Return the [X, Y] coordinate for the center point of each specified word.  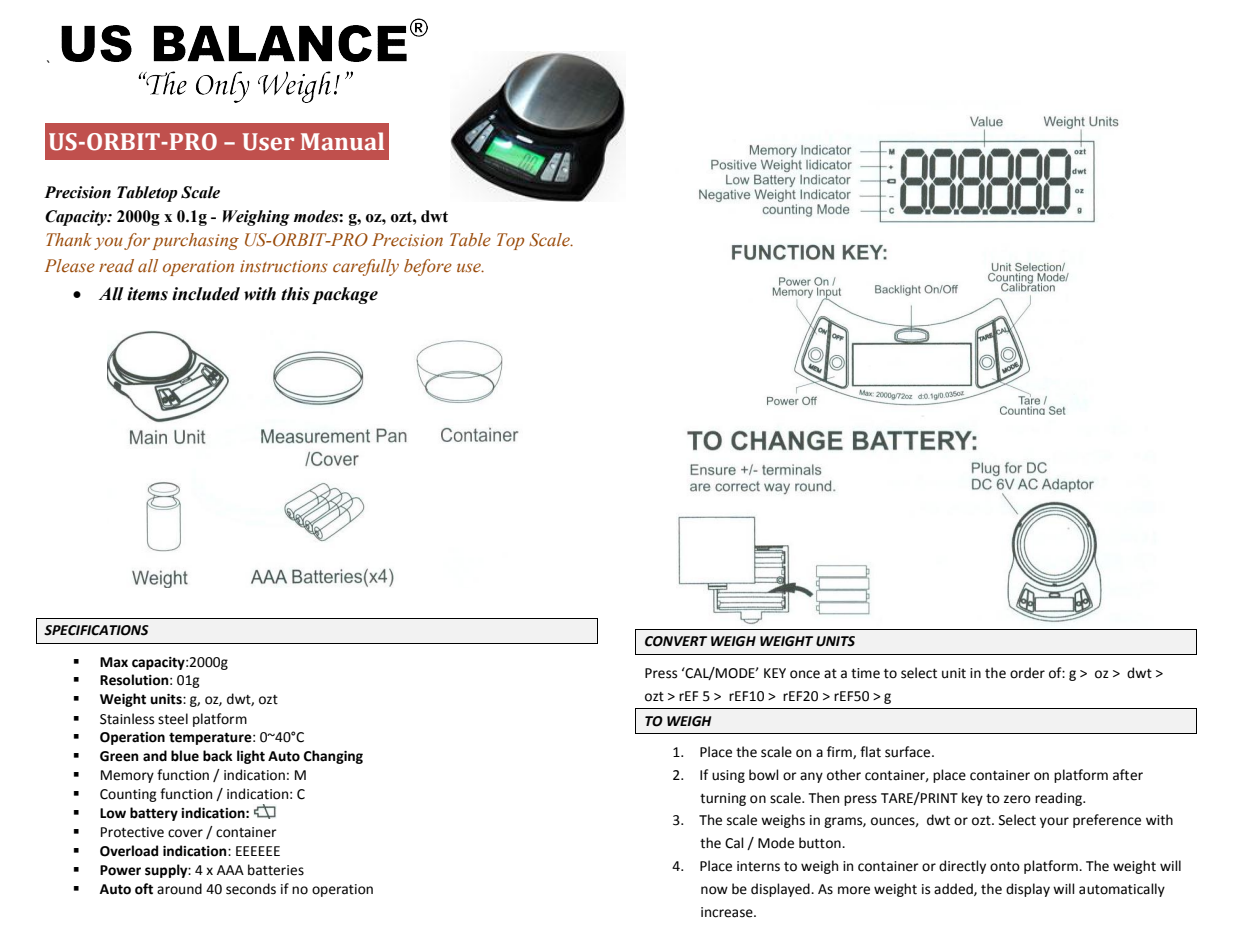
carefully [366, 267]
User [268, 142]
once [805, 674]
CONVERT [676, 641]
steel [173, 719]
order [1027, 673]
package [345, 295]
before [428, 267]
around [179, 889]
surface [909, 752]
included [206, 294]
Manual [342, 141]
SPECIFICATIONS [96, 630]
